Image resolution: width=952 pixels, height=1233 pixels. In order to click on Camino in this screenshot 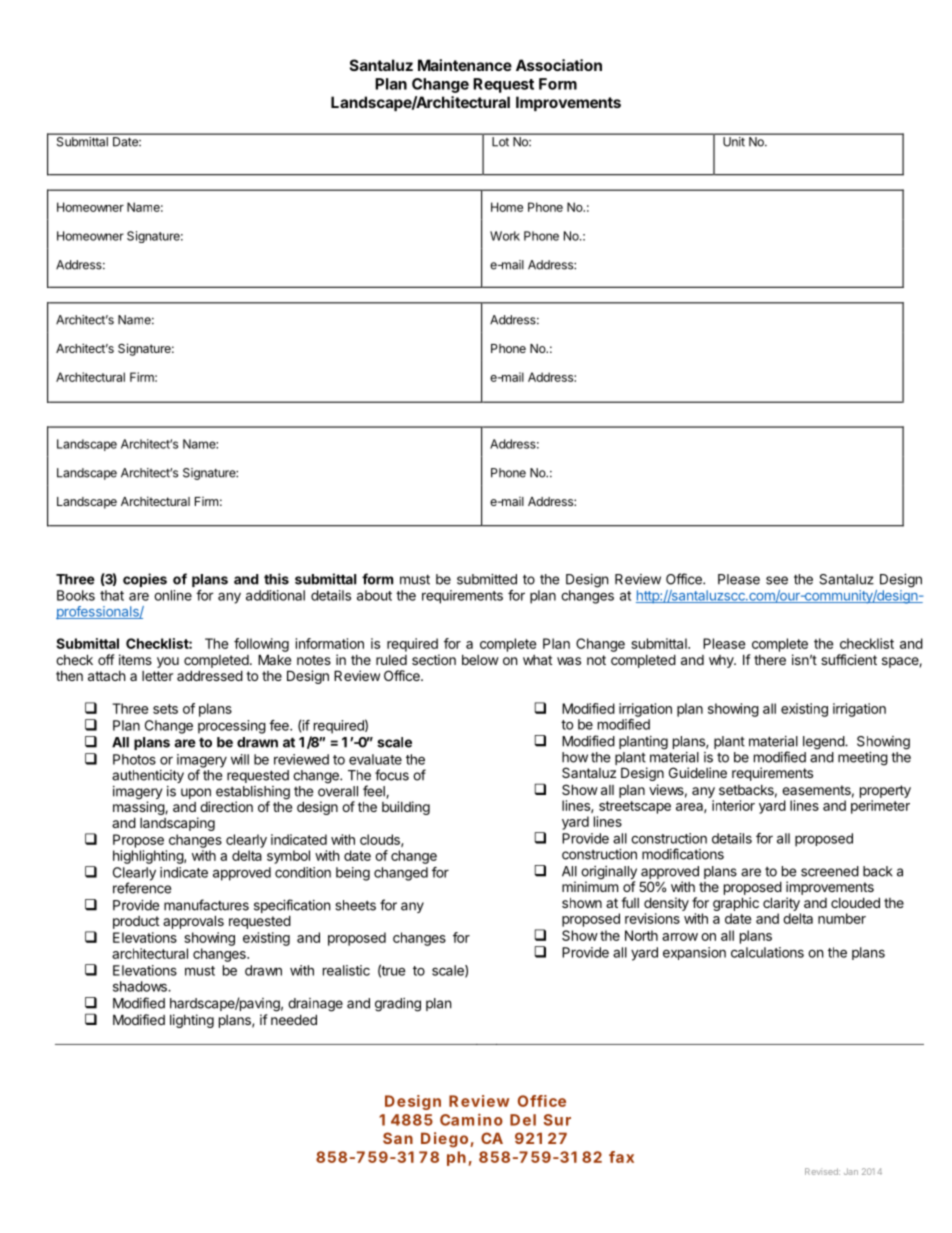, I will do `click(471, 1119)`.
